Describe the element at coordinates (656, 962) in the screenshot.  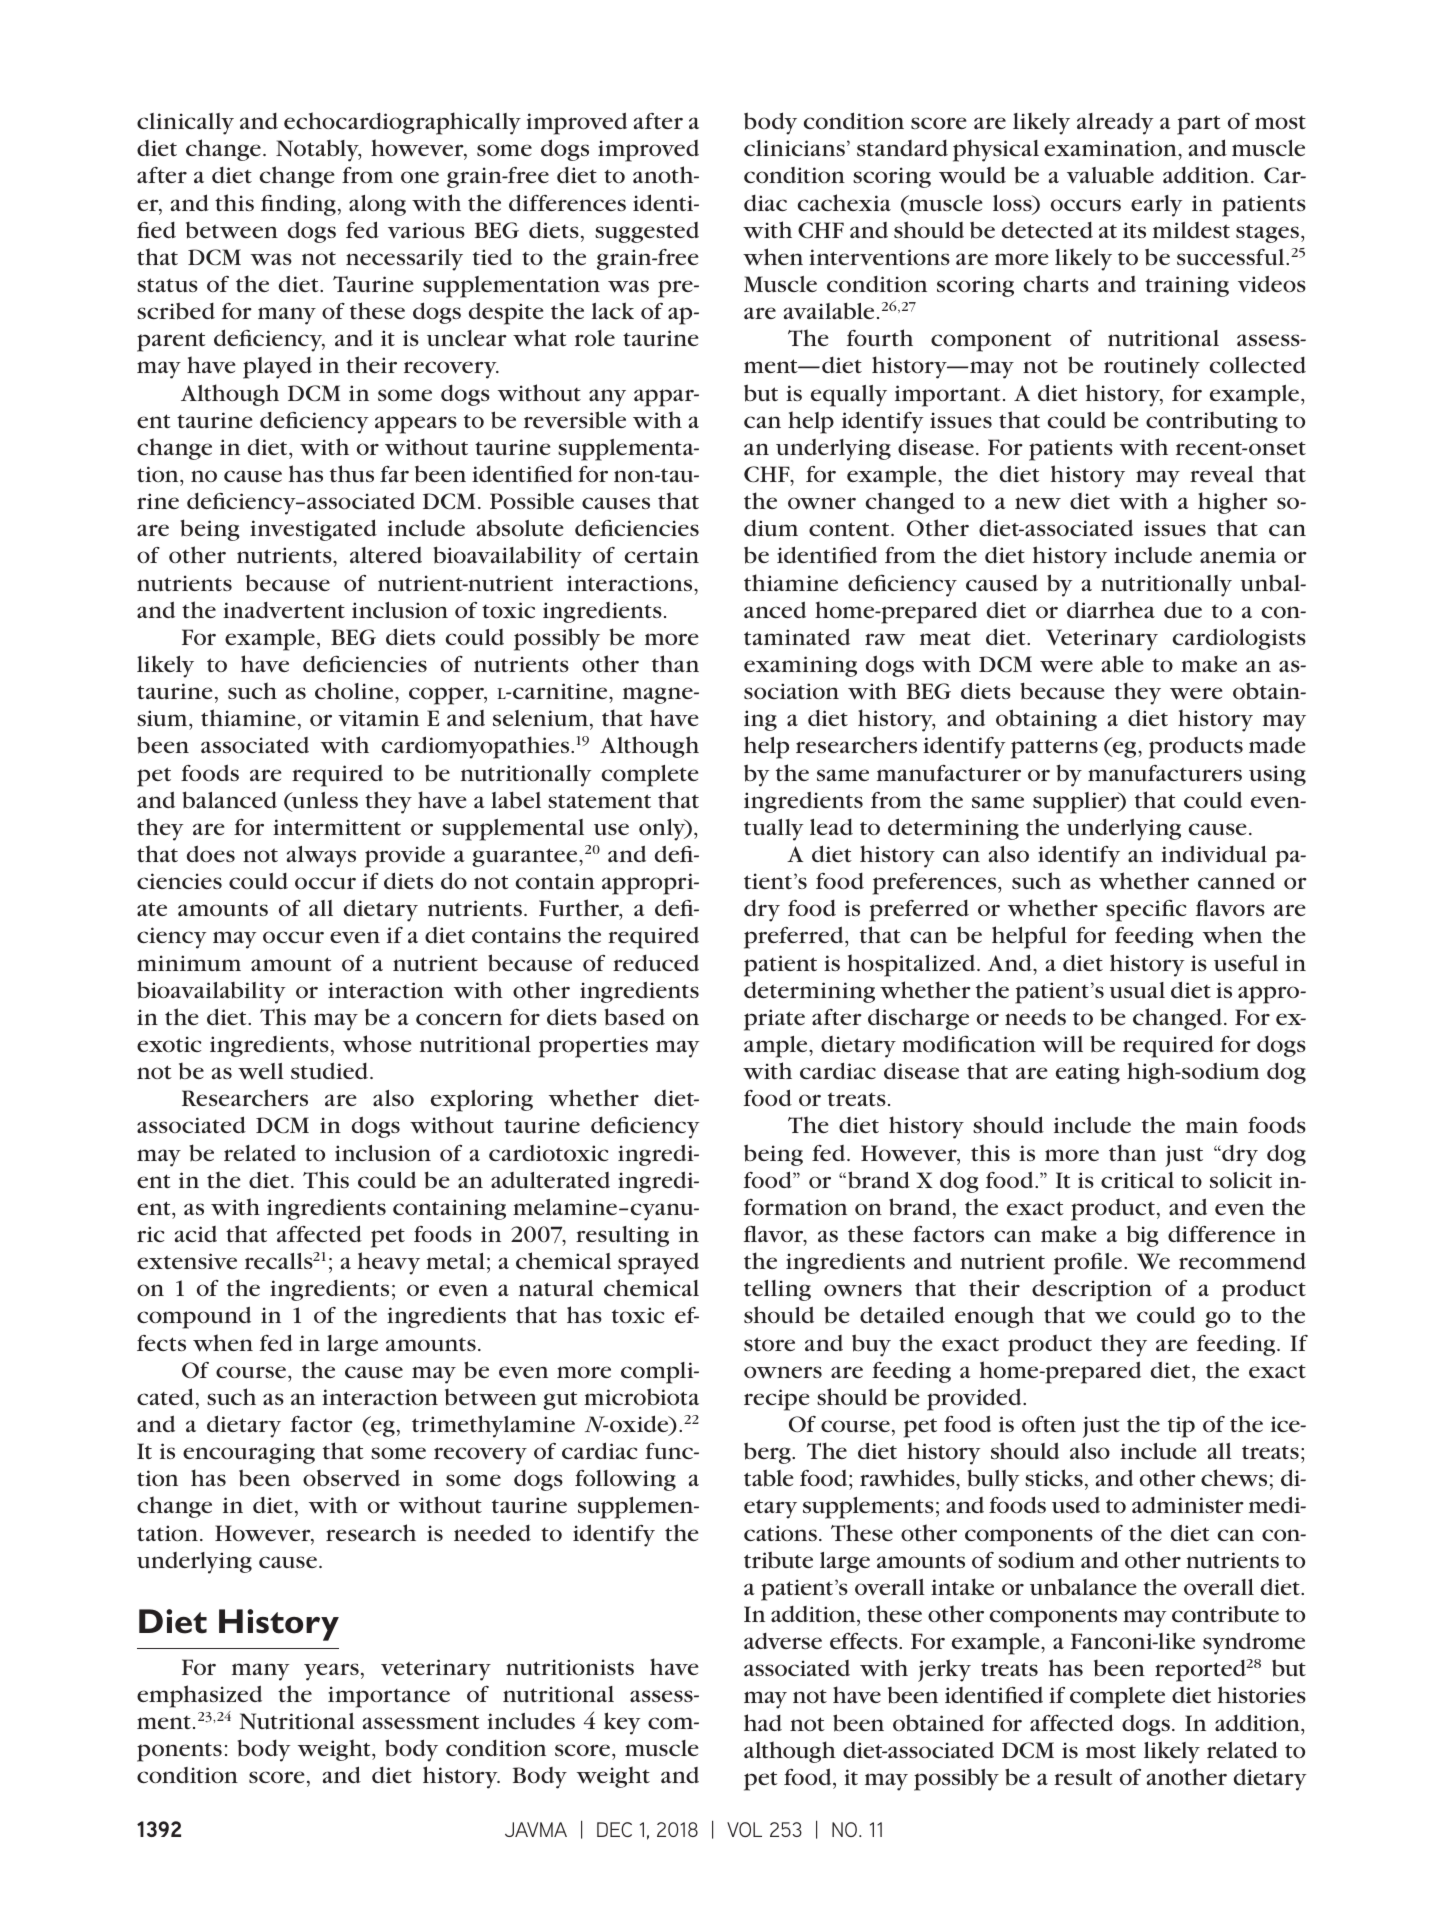
I see `reduced` at that location.
